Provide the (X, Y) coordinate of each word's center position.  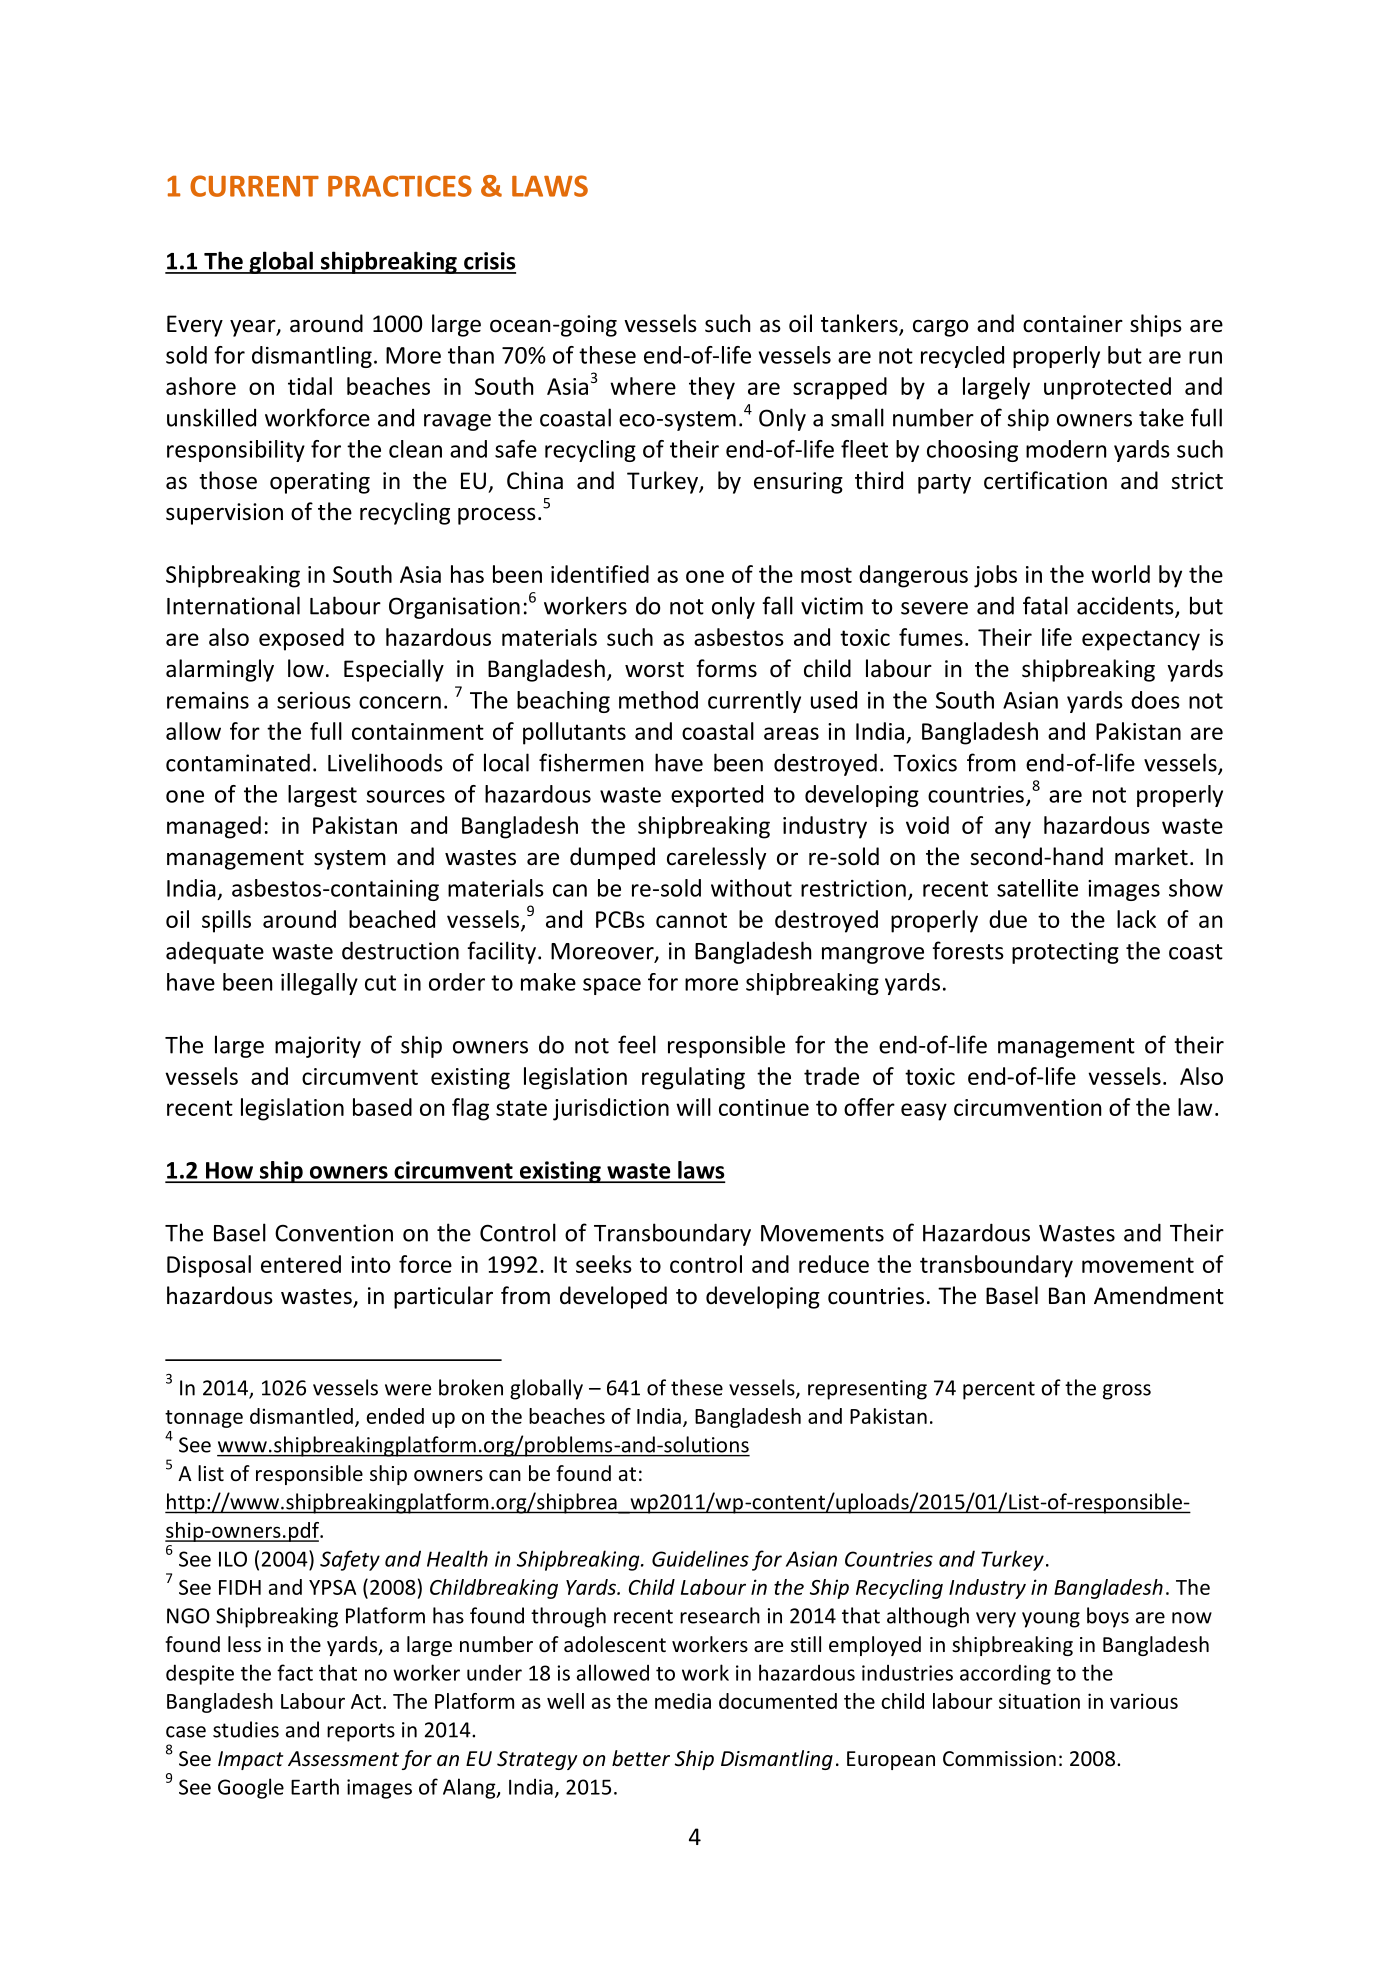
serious (314, 700)
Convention (334, 1233)
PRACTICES (400, 186)
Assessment (343, 1759)
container (1073, 324)
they (712, 388)
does (1155, 700)
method (658, 700)
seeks (604, 1264)
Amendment (1159, 1295)
